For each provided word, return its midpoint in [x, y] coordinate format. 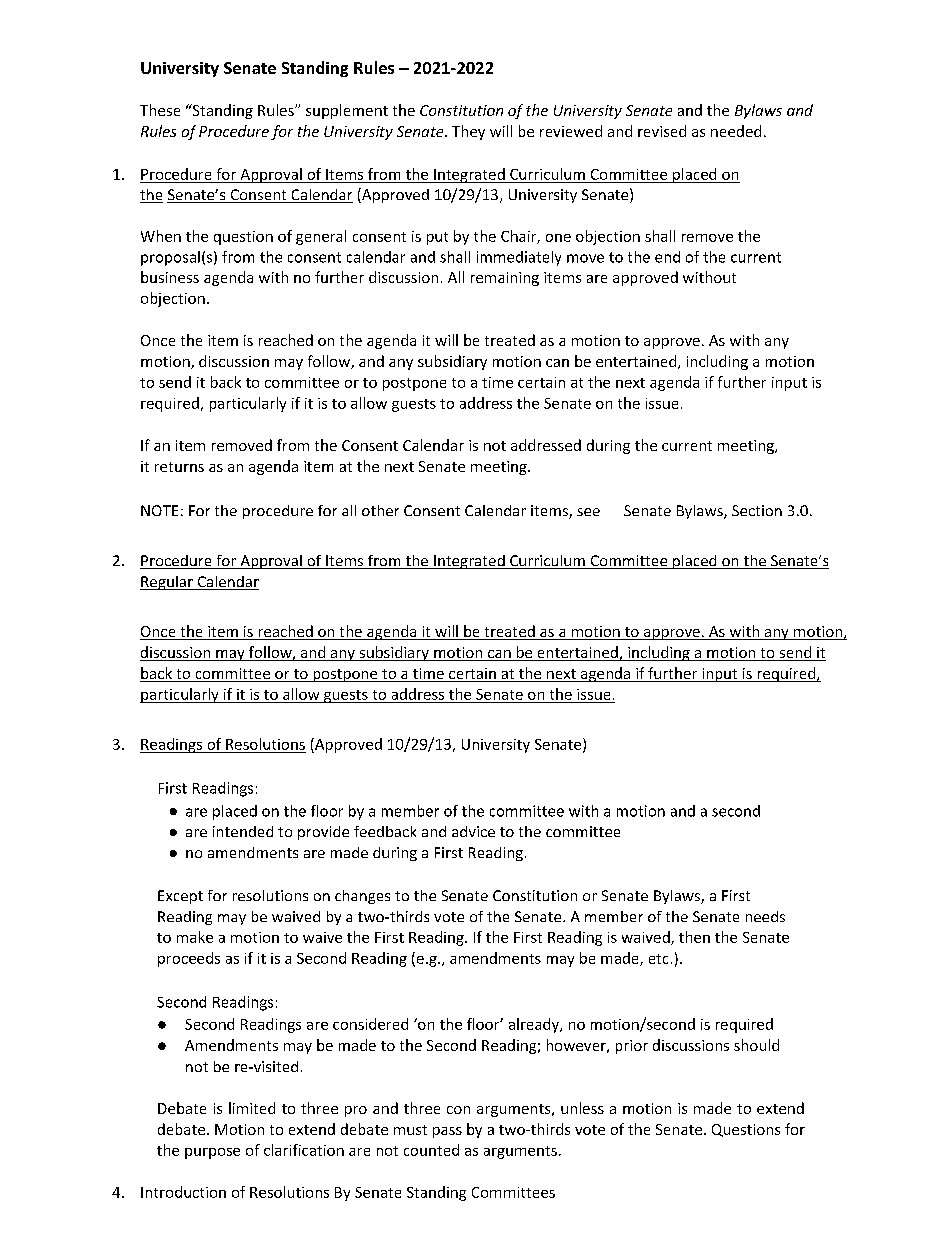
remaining [505, 279]
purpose [212, 1153]
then [694, 937]
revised [662, 131]
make [195, 937]
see [588, 512]
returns [179, 467]
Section [757, 510]
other [380, 510]
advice [473, 831]
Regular [167, 583]
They [468, 132]
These [160, 110]
